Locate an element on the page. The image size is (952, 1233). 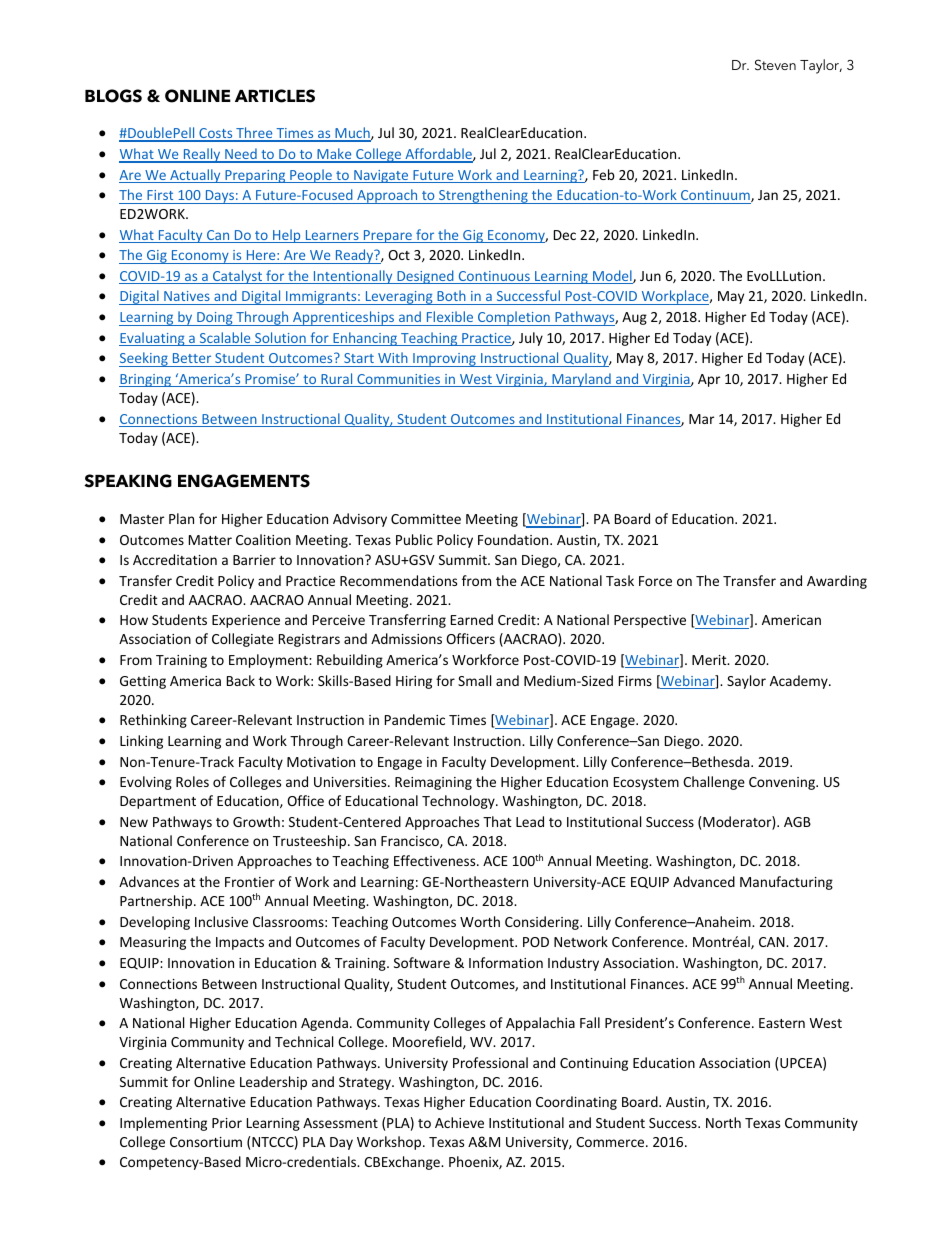
Experience is located at coordinates (246, 621).
